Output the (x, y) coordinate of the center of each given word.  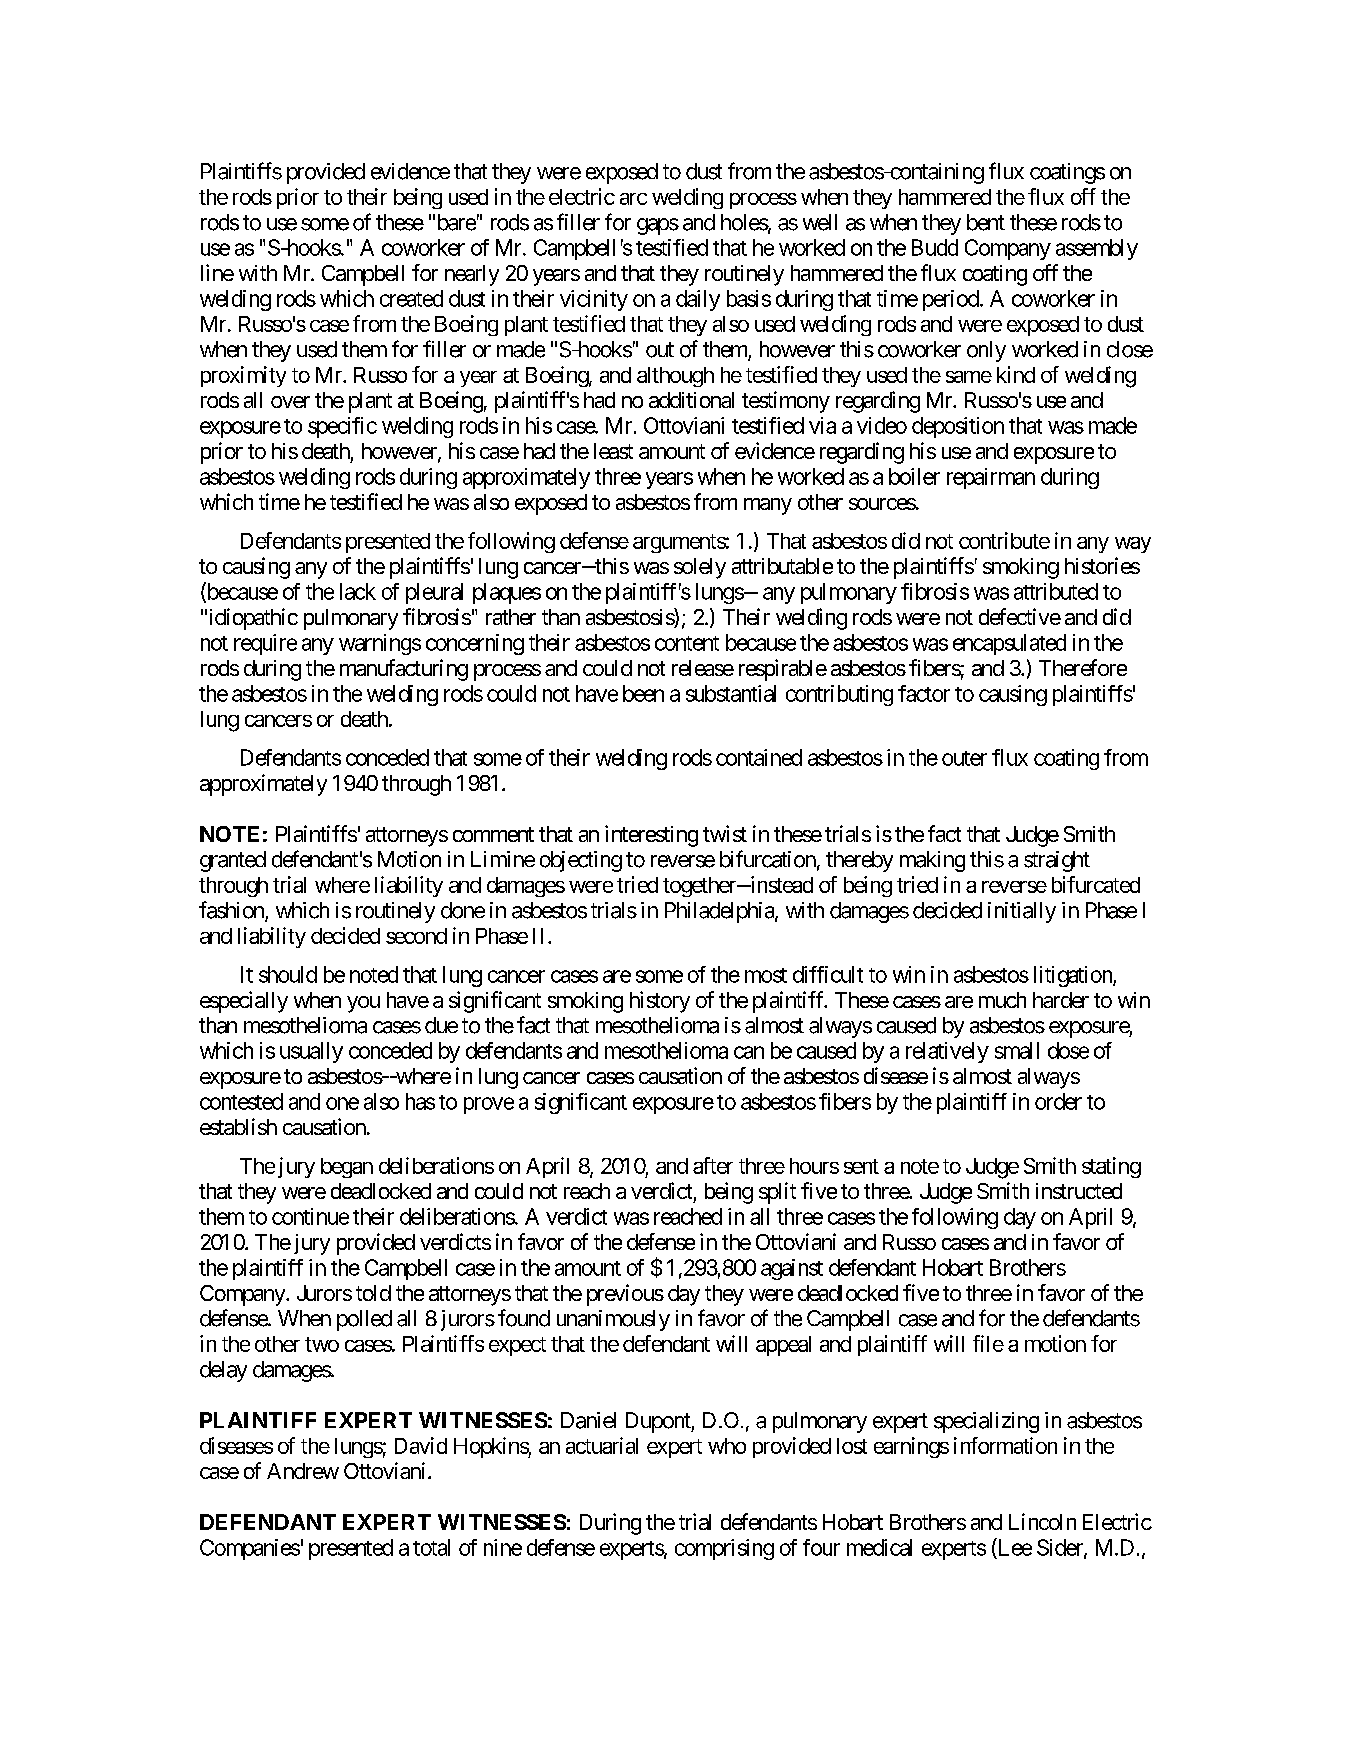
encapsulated (1009, 644)
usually (311, 1052)
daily (698, 300)
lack (358, 591)
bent (986, 222)
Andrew (303, 1471)
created (411, 298)
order (1058, 1101)
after (713, 1165)
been (643, 693)
